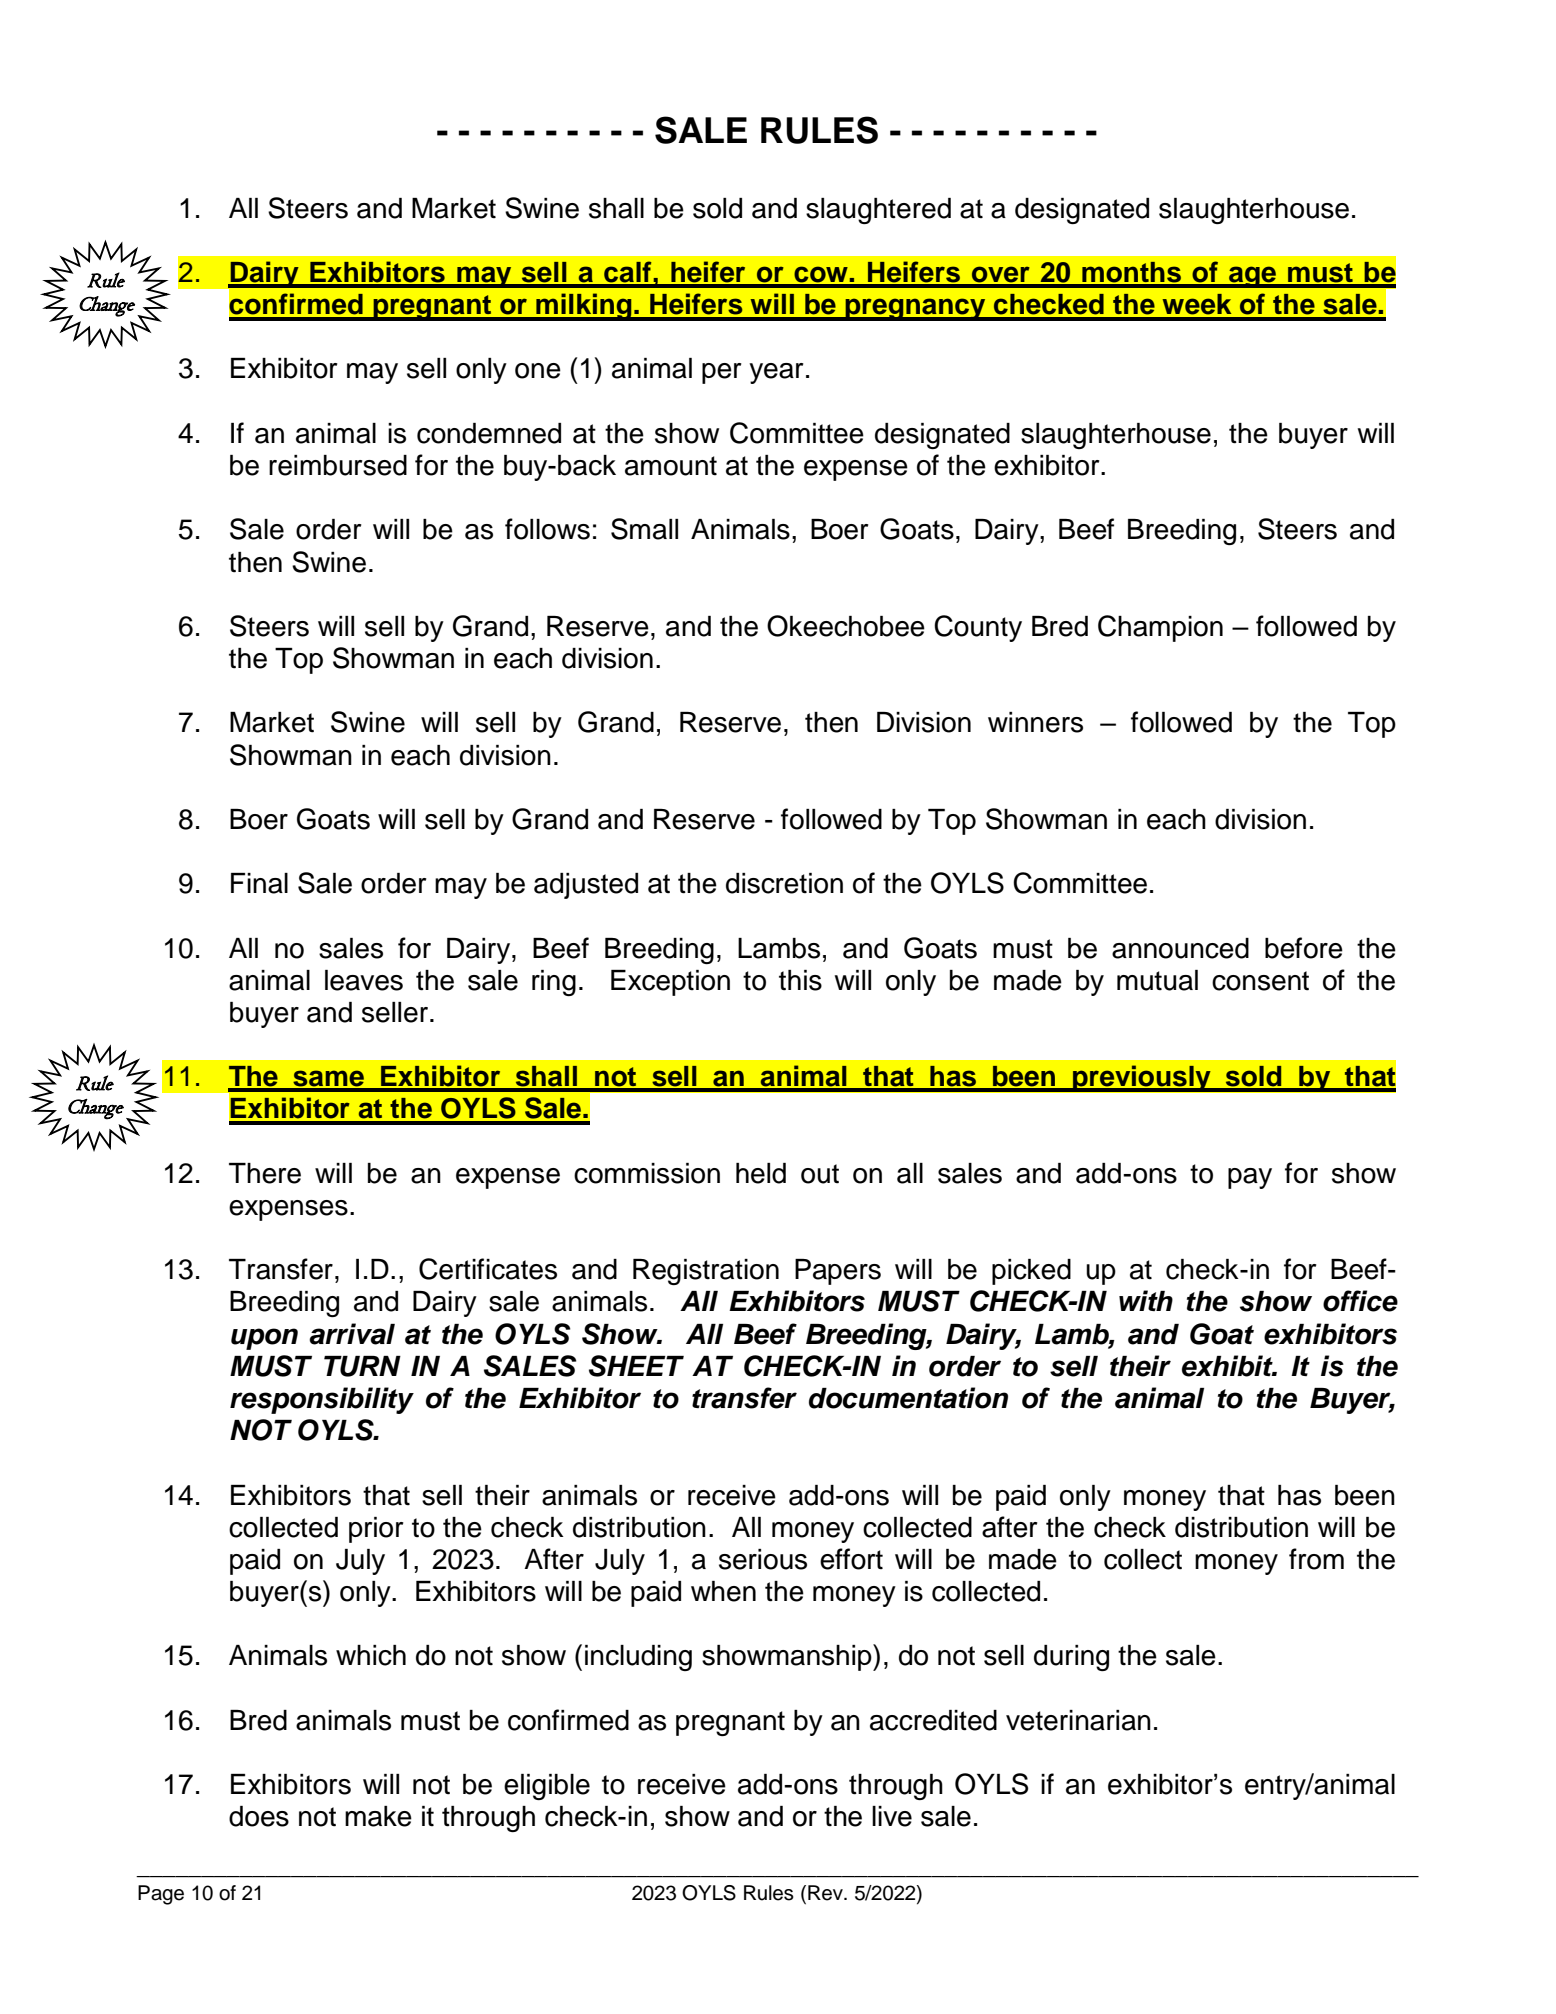 The image size is (1556, 2014). Describe the element at coordinates (800, 980) in the document. I see `this` at that location.
